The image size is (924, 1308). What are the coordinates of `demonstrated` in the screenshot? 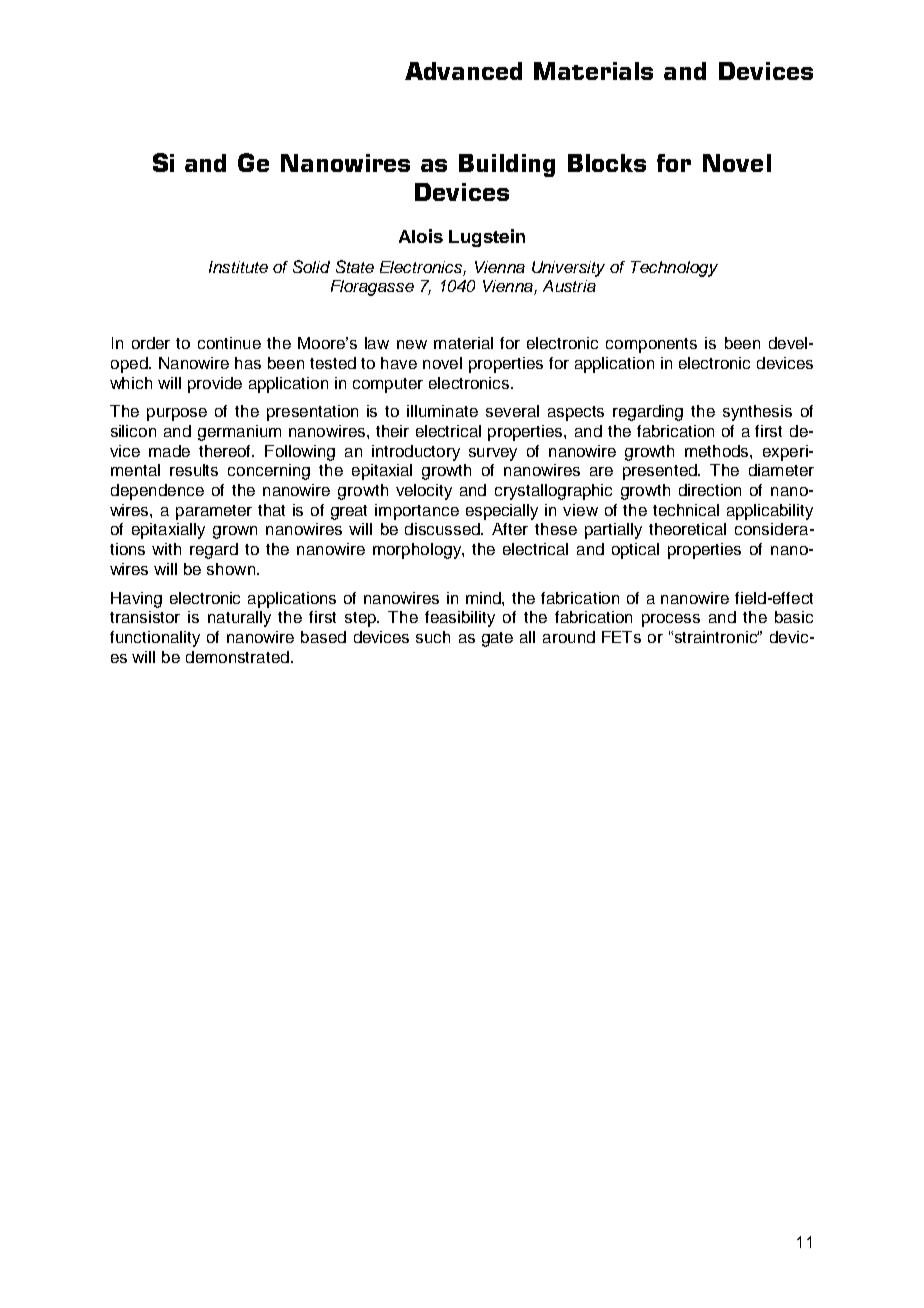 It's located at (237, 657).
